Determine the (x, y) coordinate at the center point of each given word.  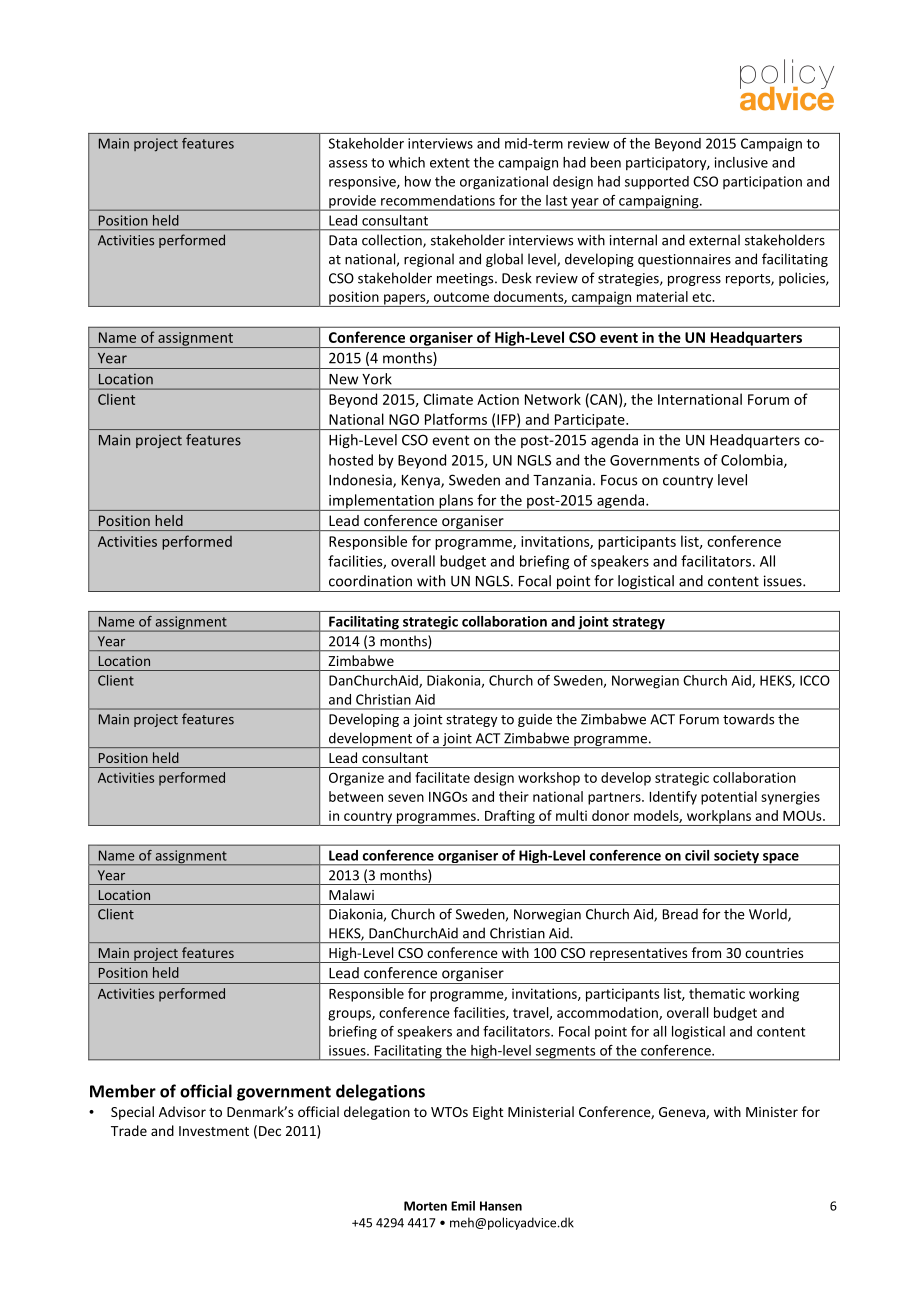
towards (748, 719)
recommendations (438, 200)
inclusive (741, 162)
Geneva (683, 1113)
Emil (463, 1206)
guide (535, 720)
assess (348, 164)
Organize (356, 779)
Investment (214, 1131)
